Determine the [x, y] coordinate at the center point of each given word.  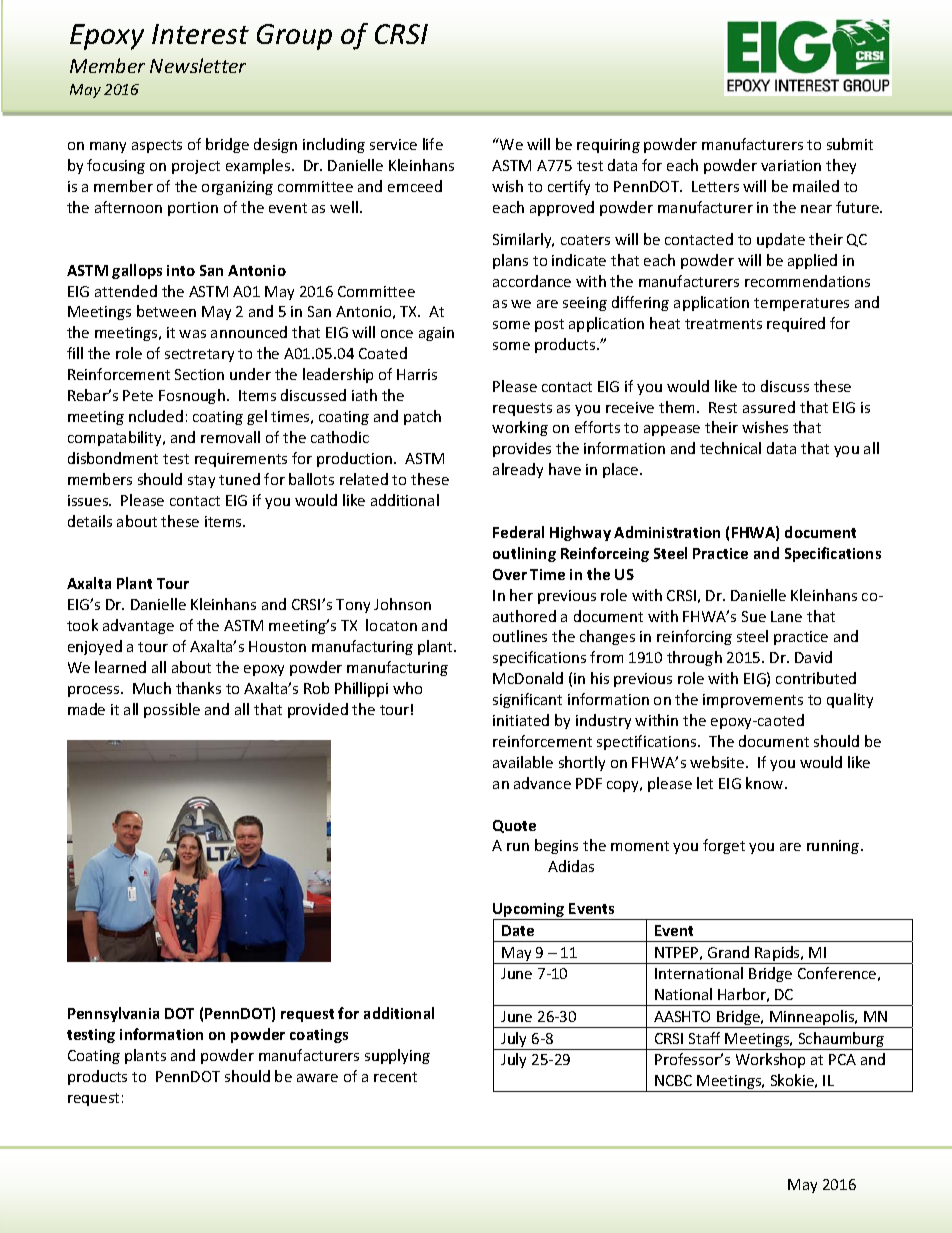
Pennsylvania [113, 1014]
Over [510, 574]
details [90, 521]
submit [850, 144]
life [433, 144]
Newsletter [198, 65]
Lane [786, 616]
